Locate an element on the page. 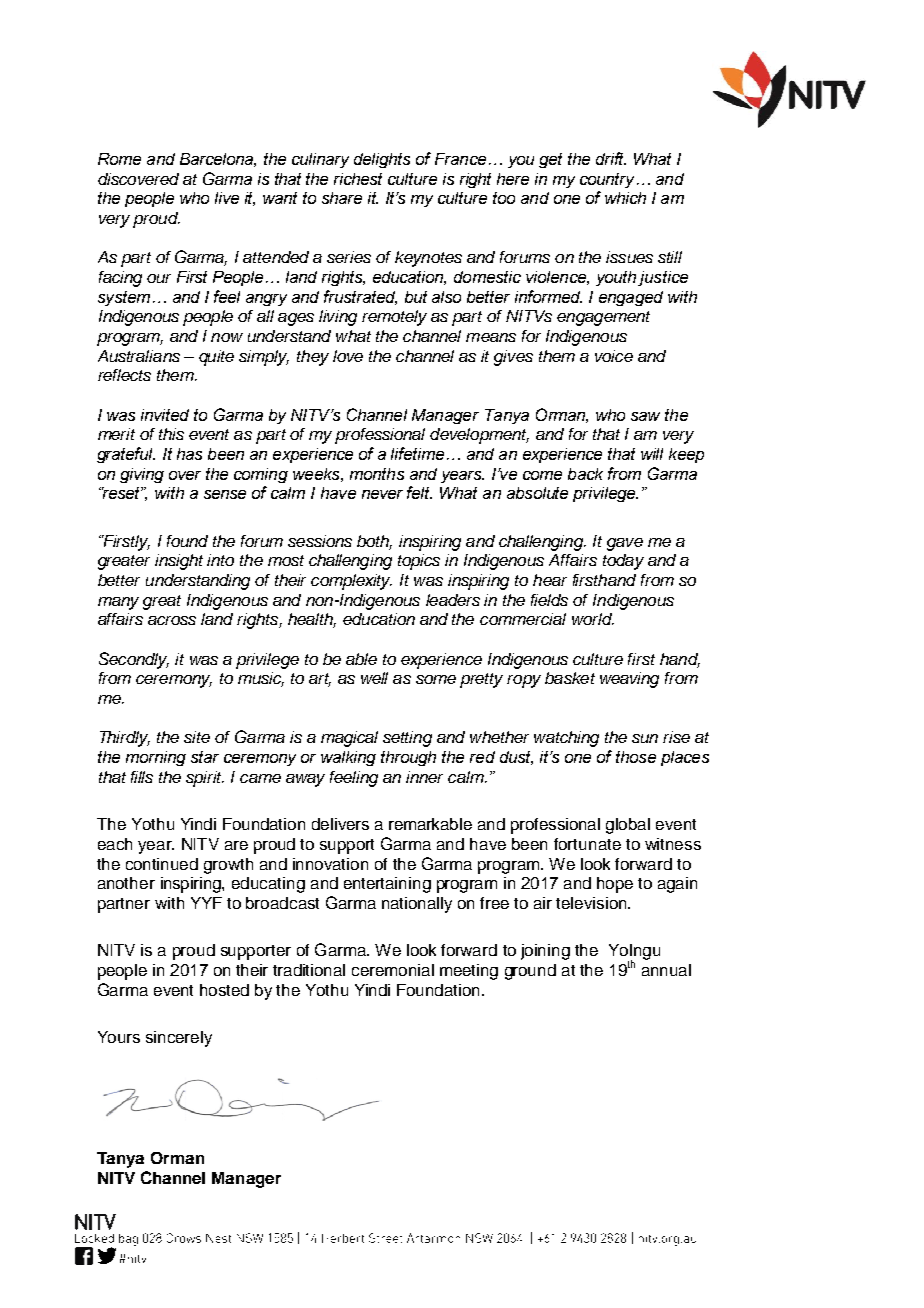 This page has height=1308, width=924. delights is located at coordinates (382, 160).
